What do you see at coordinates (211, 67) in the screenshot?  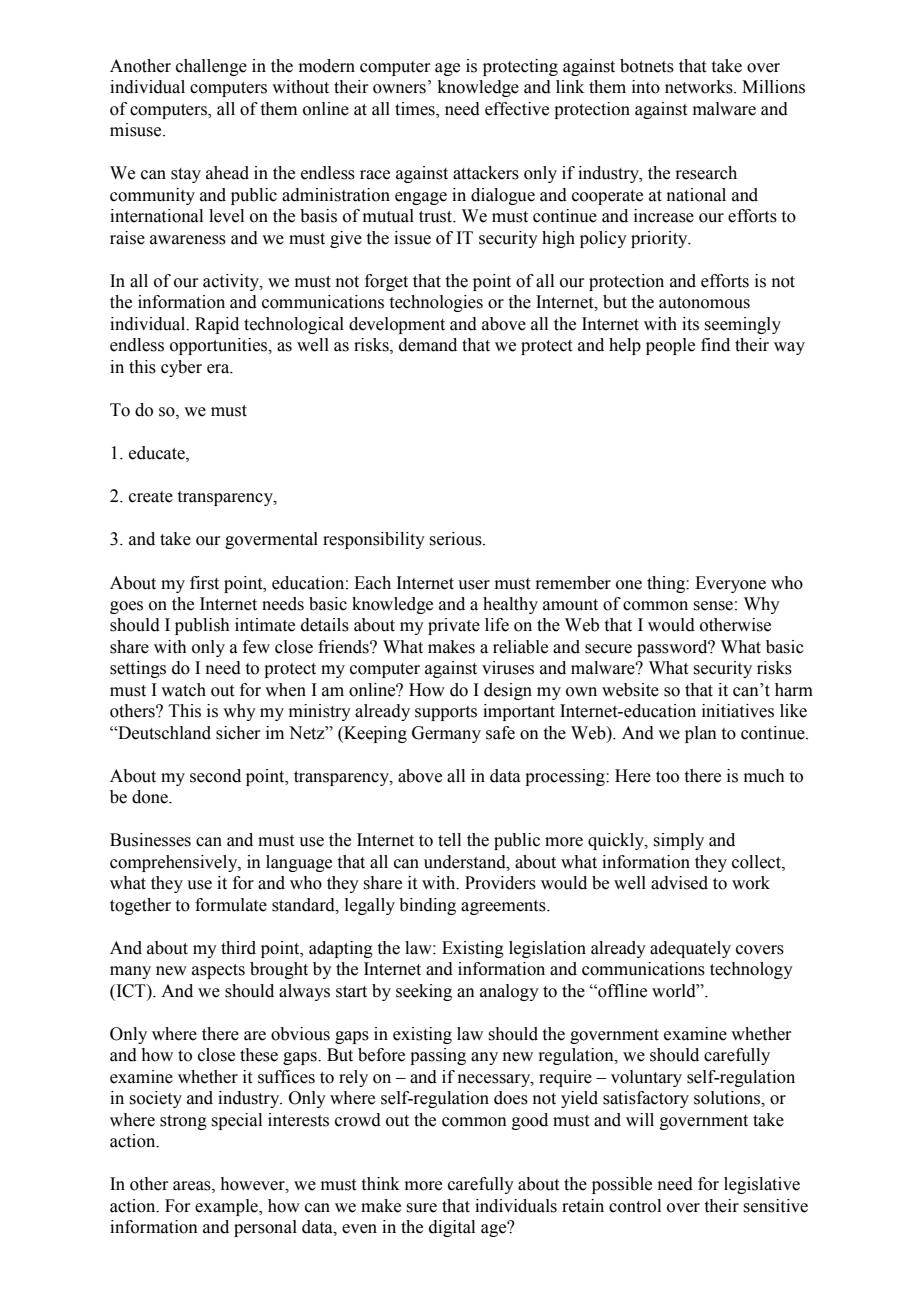 I see `challenge` at bounding box center [211, 67].
